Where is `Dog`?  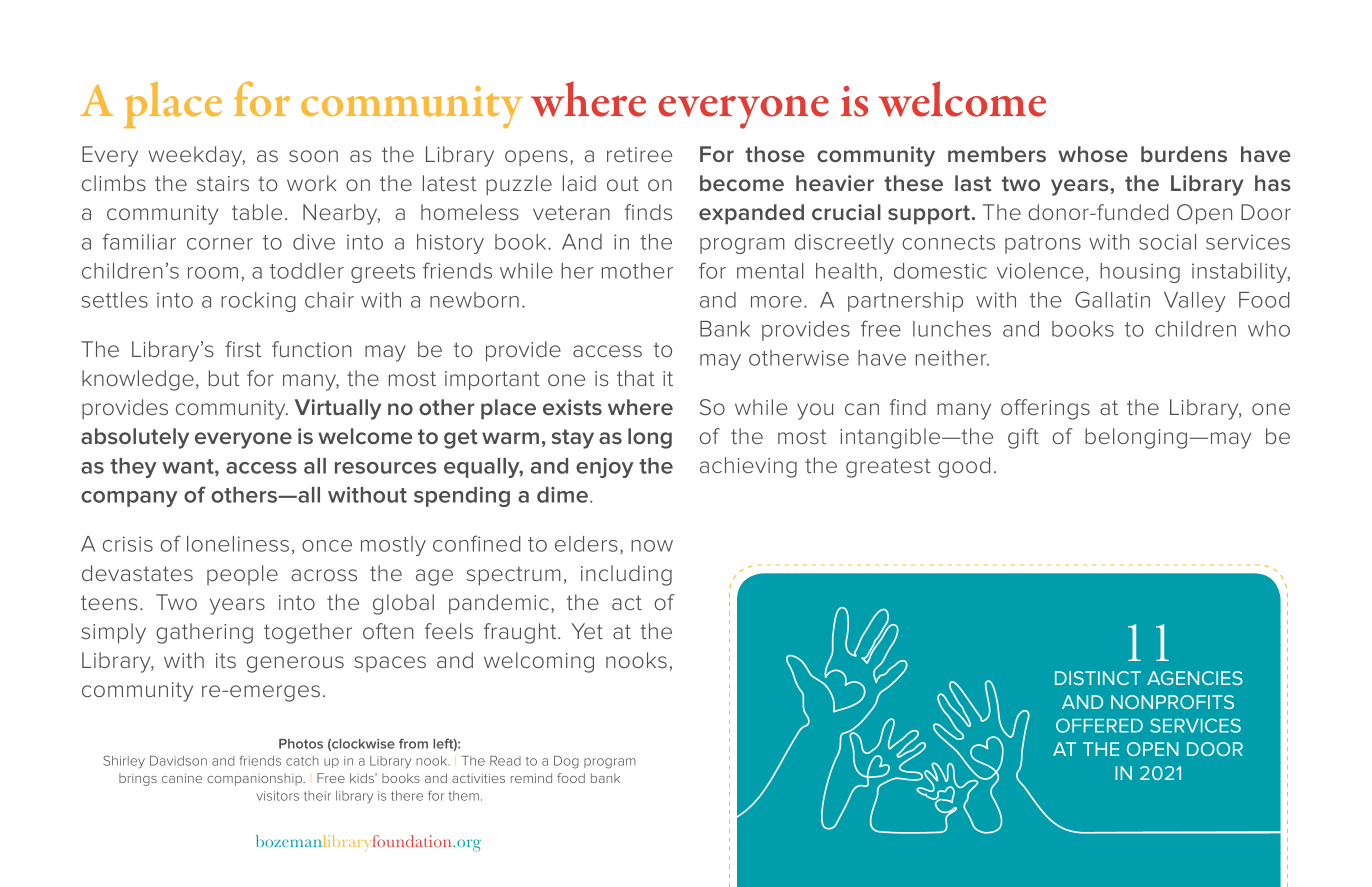
Dog is located at coordinates (566, 762).
